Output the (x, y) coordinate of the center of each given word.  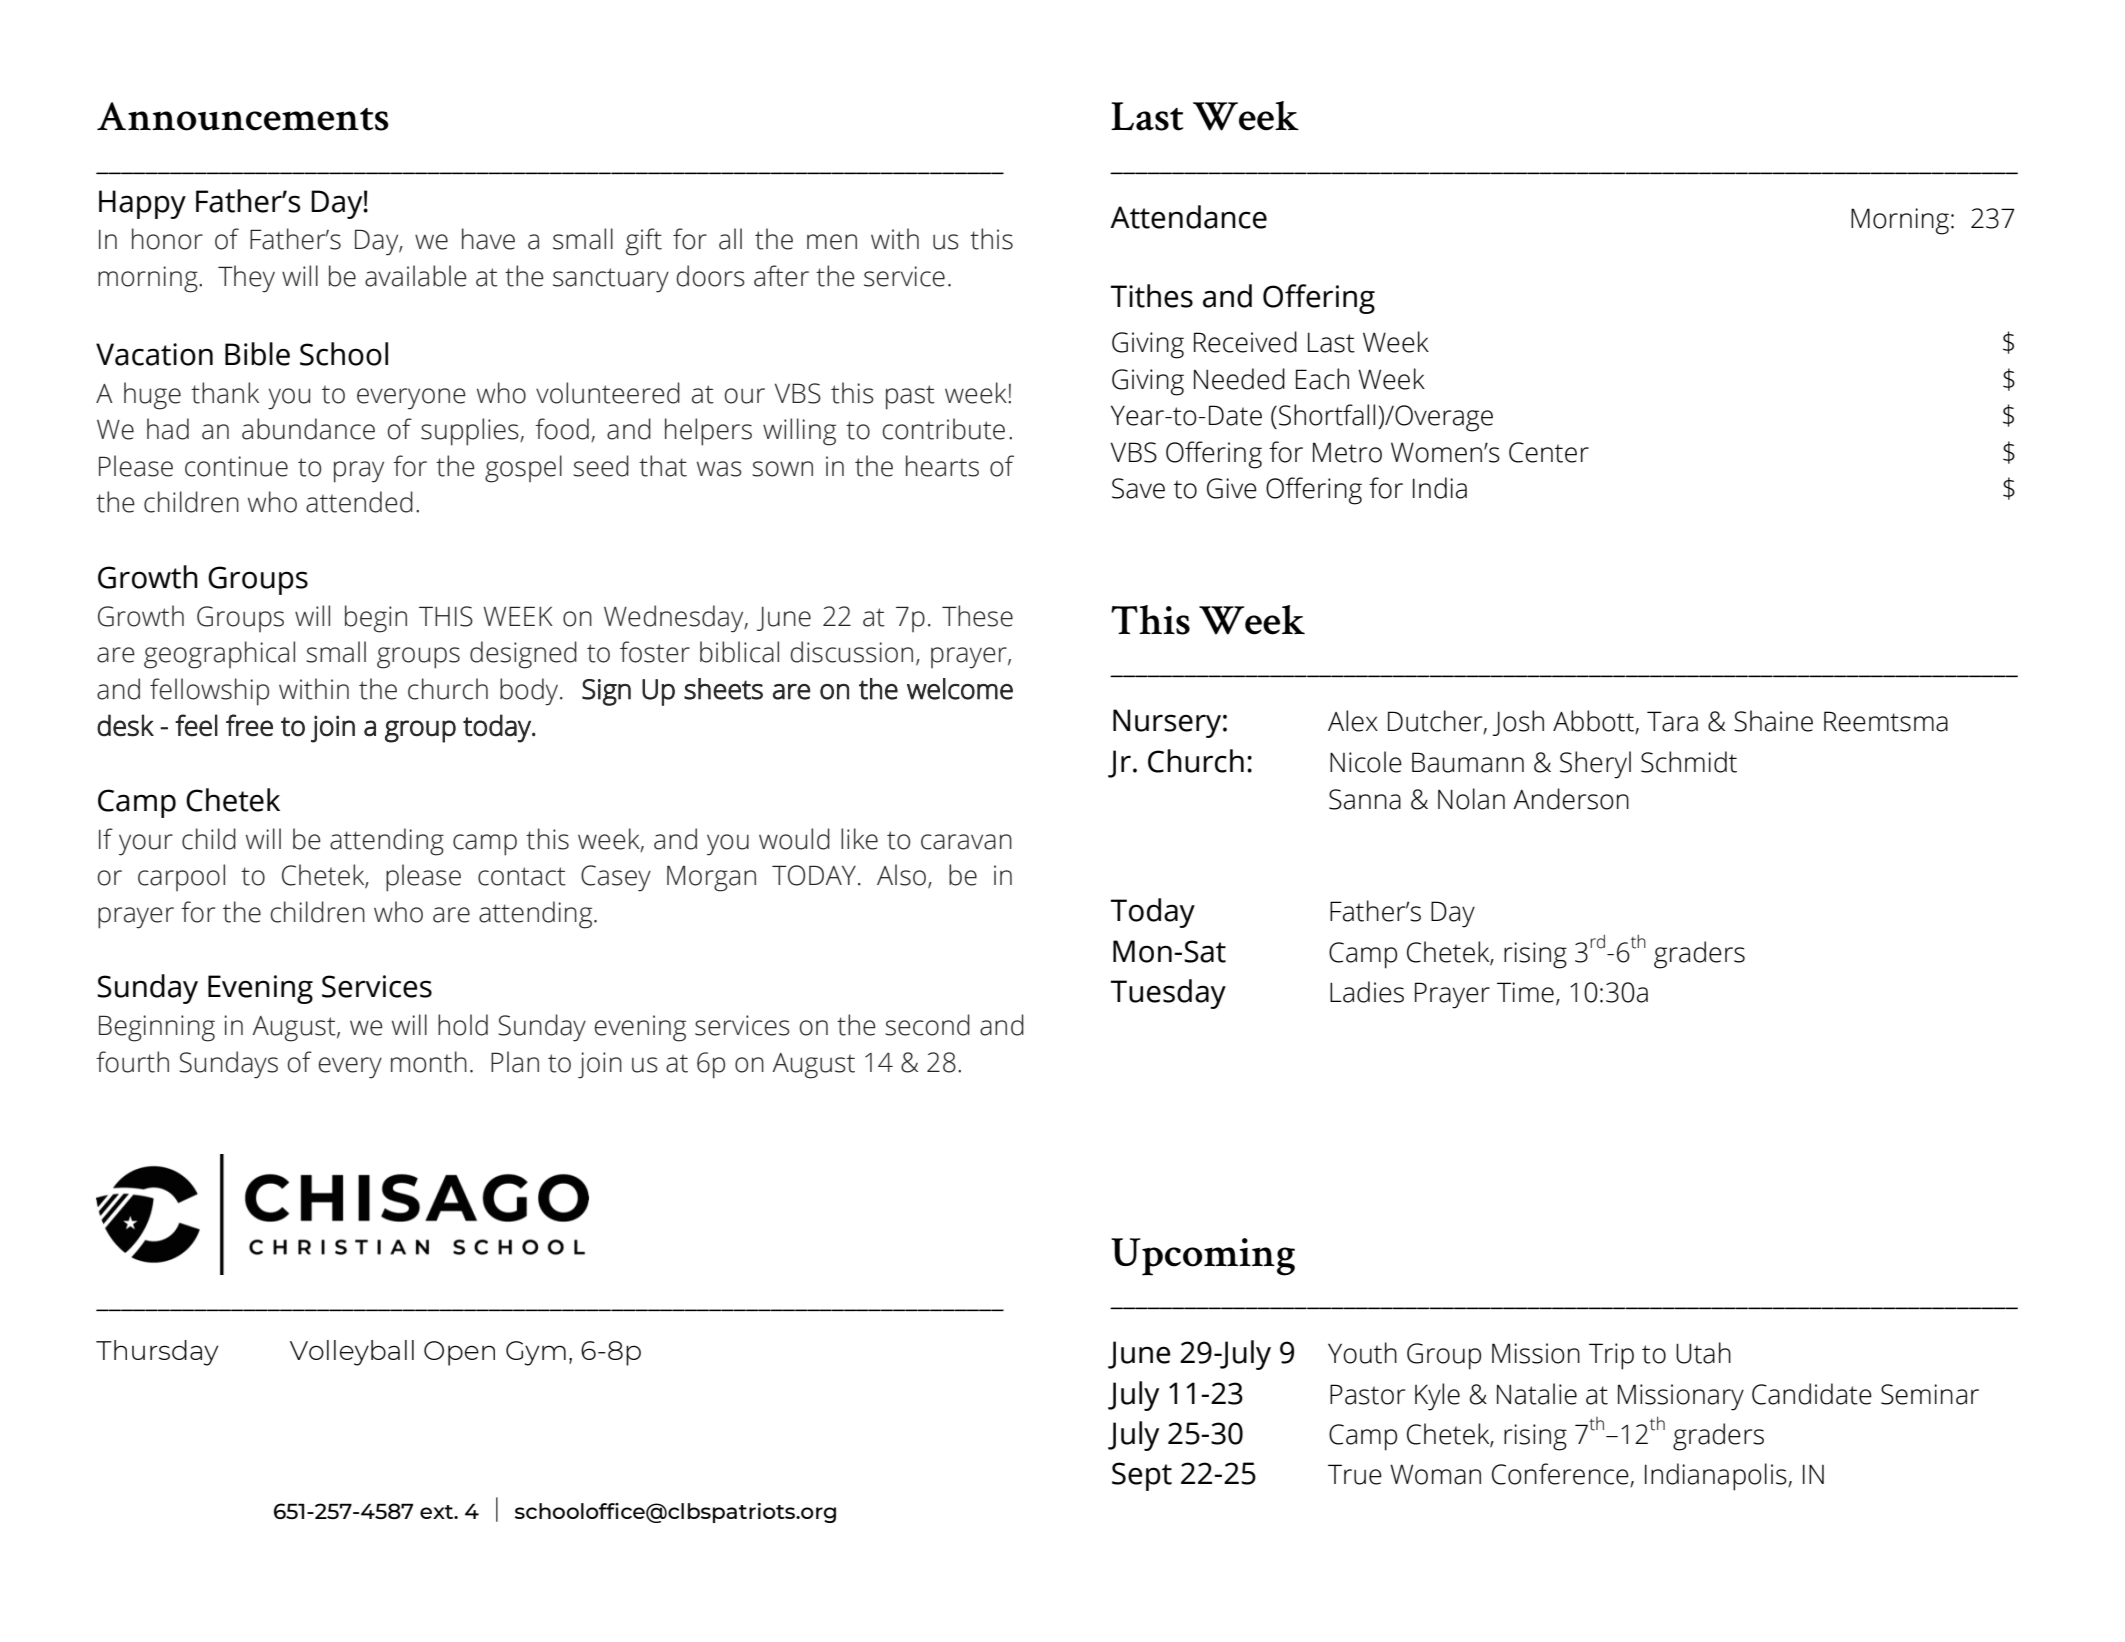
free (249, 725)
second (927, 1025)
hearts (942, 466)
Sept (1142, 1476)
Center (1549, 452)
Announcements (243, 116)
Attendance (1188, 217)
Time (1525, 992)
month (429, 1062)
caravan (966, 842)
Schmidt (1689, 762)
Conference (1561, 1475)
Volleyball (352, 1353)
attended (359, 502)
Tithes (1151, 296)
